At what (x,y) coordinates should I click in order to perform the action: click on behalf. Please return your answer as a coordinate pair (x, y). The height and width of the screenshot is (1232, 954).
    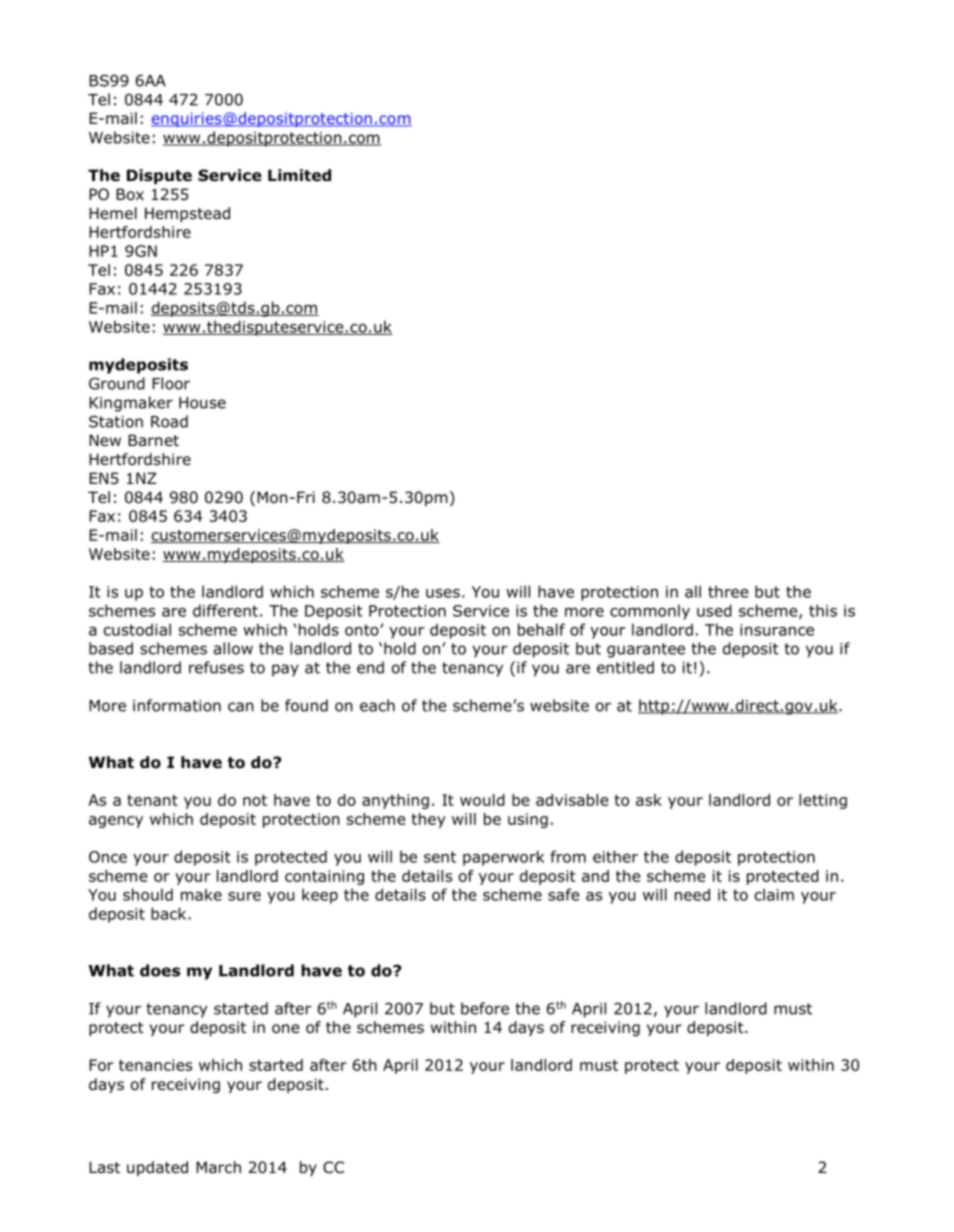
    Looking at the image, I should click on (541, 629).
